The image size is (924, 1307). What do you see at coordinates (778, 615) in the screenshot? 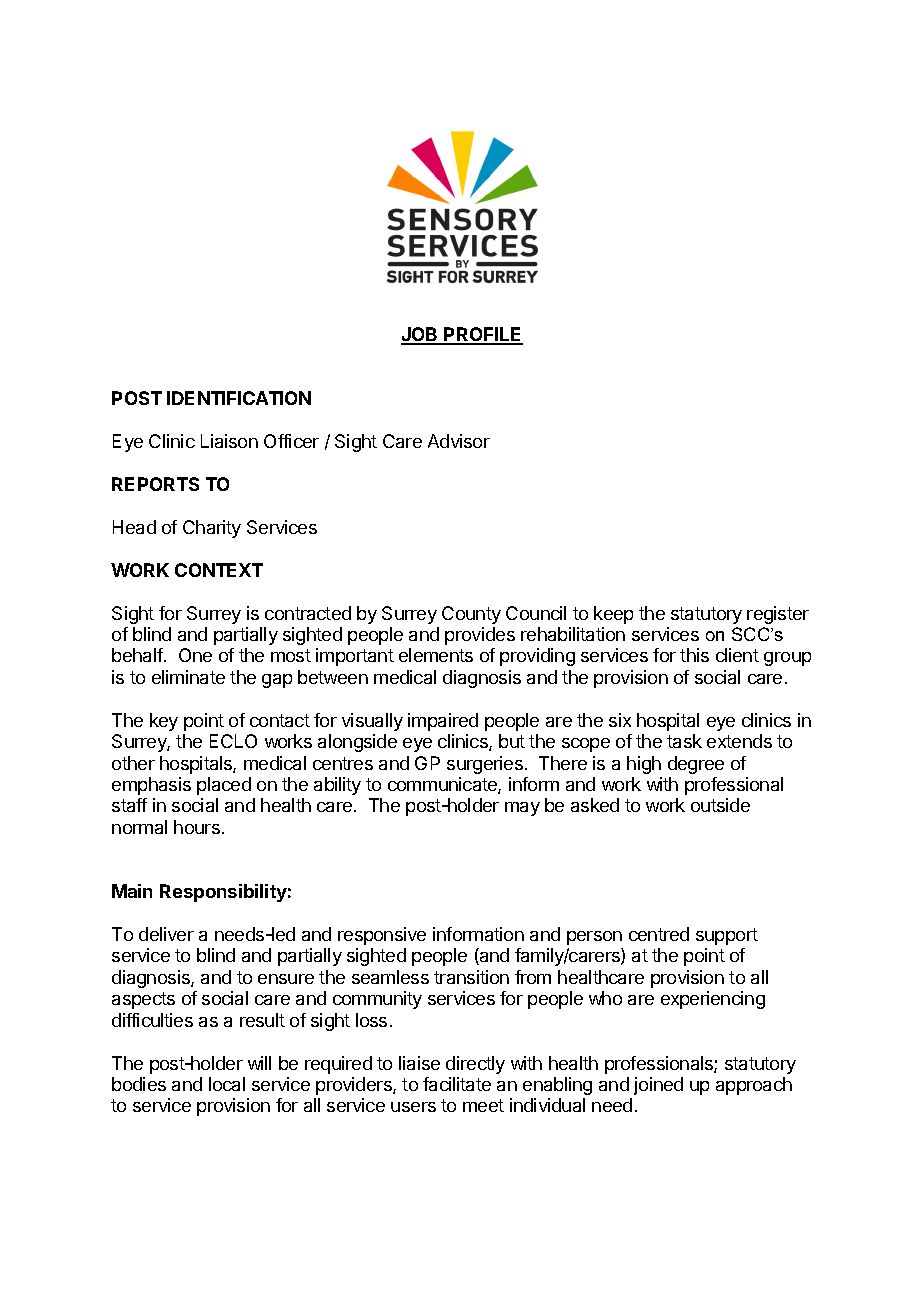
I see `register` at bounding box center [778, 615].
